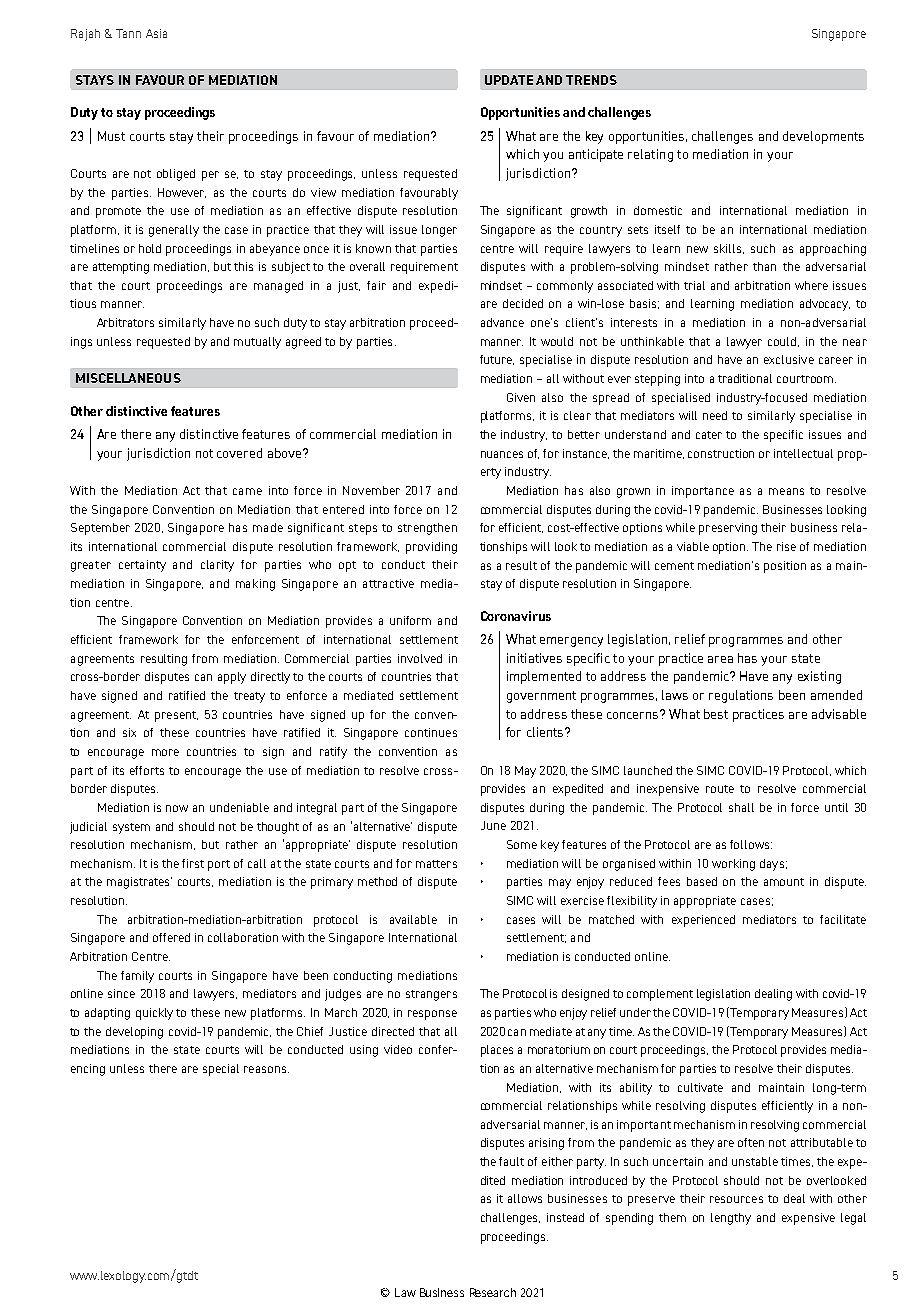  What do you see at coordinates (720, 659) in the image?
I see `area` at bounding box center [720, 659].
